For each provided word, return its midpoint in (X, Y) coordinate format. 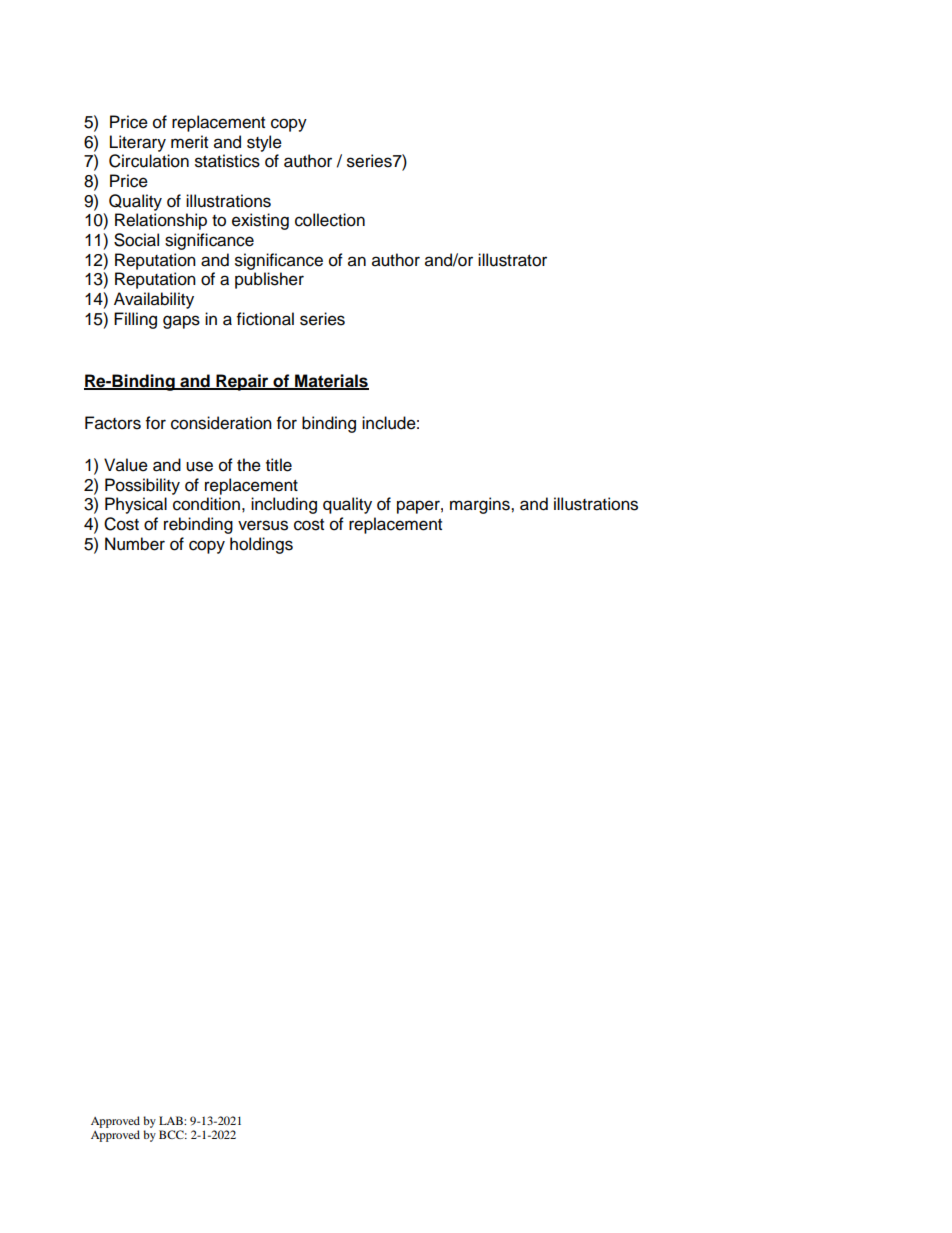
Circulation (149, 161)
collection (330, 220)
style (264, 143)
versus (263, 525)
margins (481, 505)
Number (135, 544)
